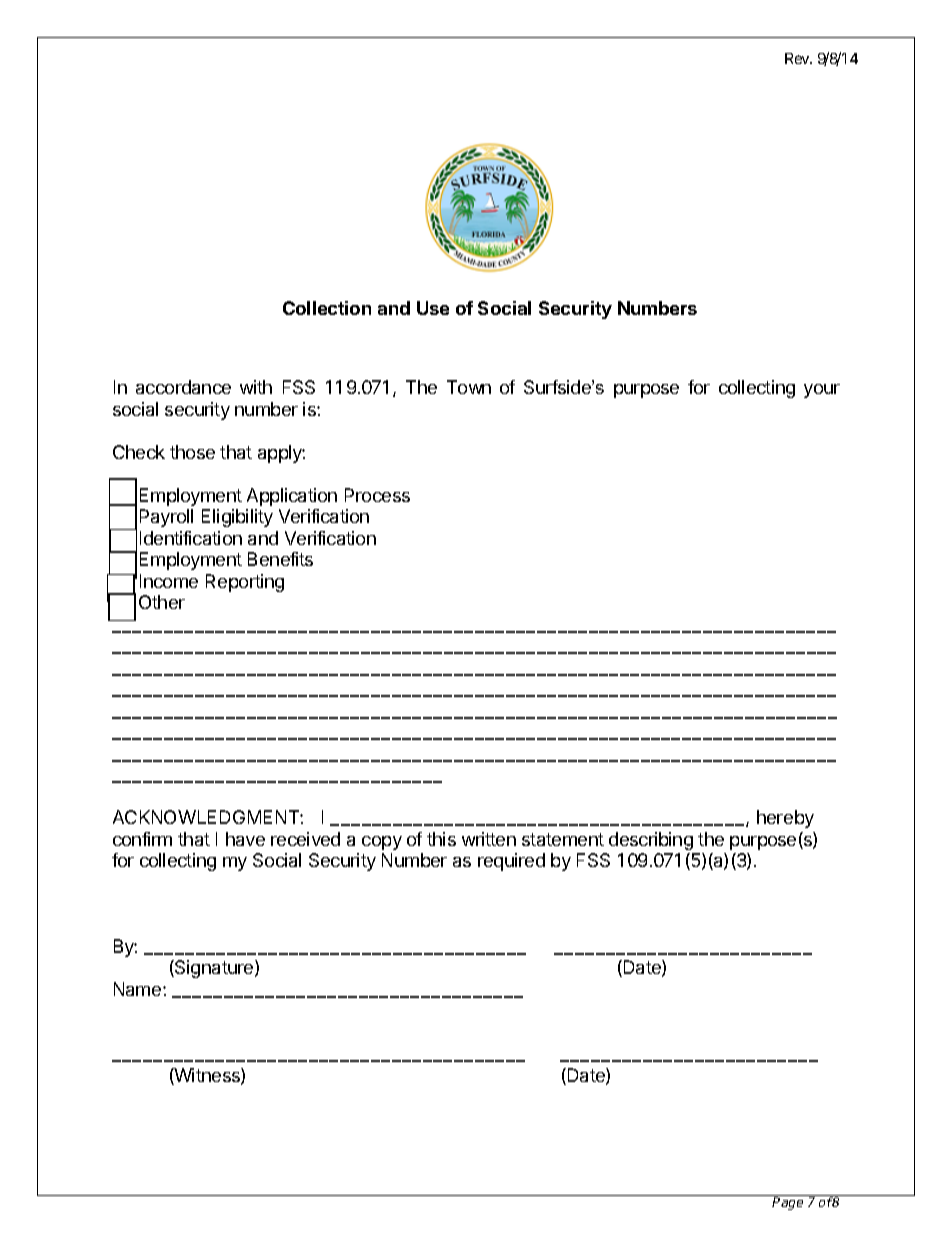 The width and height of the page is (952, 1233). What do you see at coordinates (327, 308) in the page?
I see `Collection` at bounding box center [327, 308].
